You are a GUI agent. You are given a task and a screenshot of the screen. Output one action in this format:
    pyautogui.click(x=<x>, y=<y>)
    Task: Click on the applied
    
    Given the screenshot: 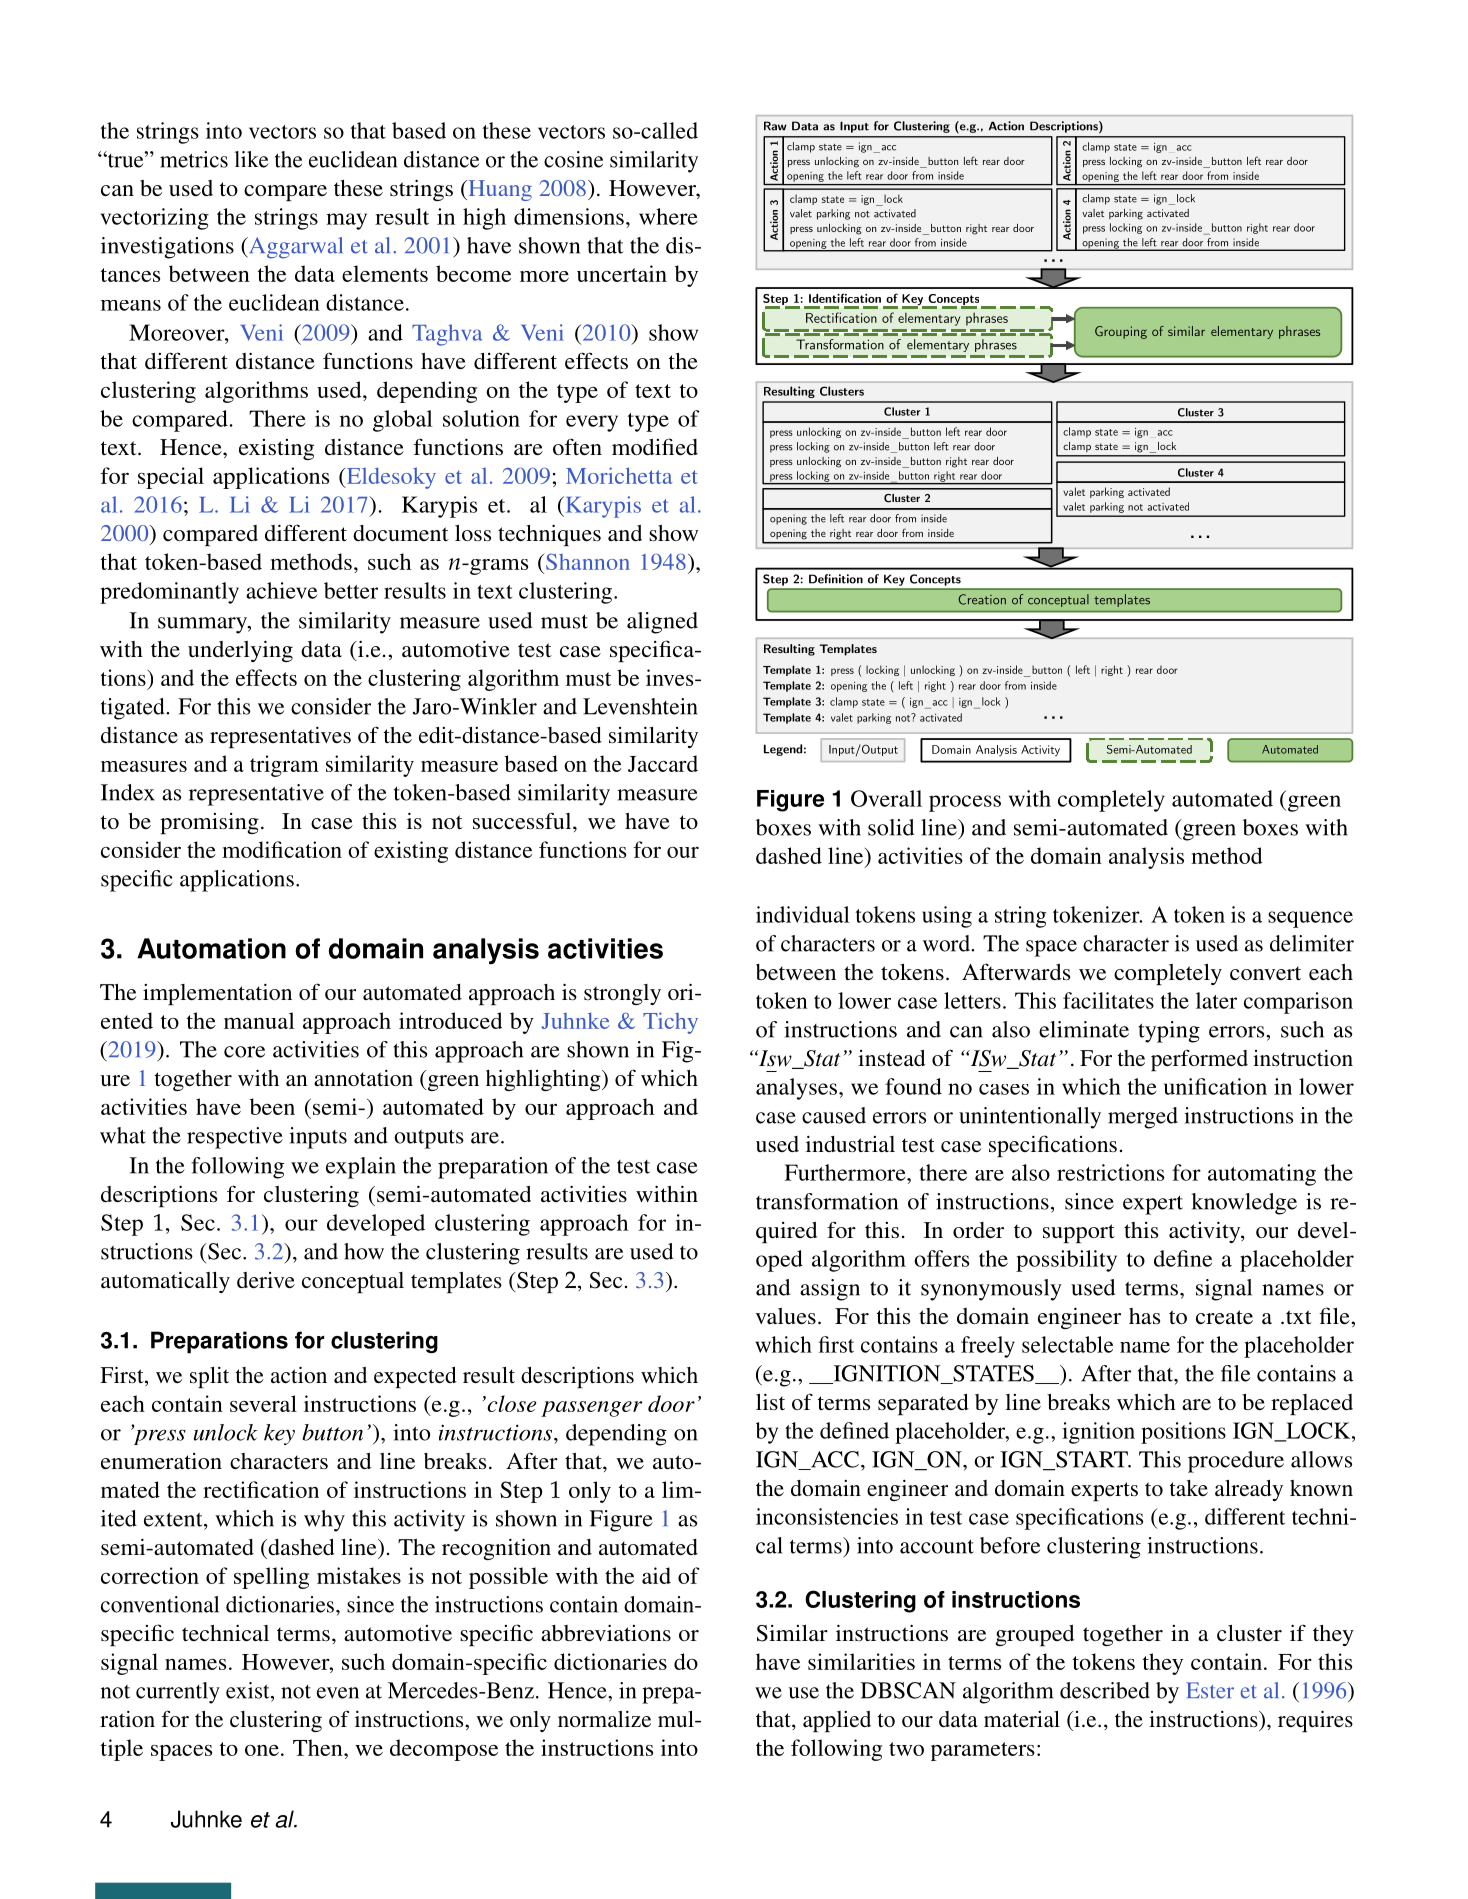 What is the action you would take?
    pyautogui.click(x=837, y=1721)
